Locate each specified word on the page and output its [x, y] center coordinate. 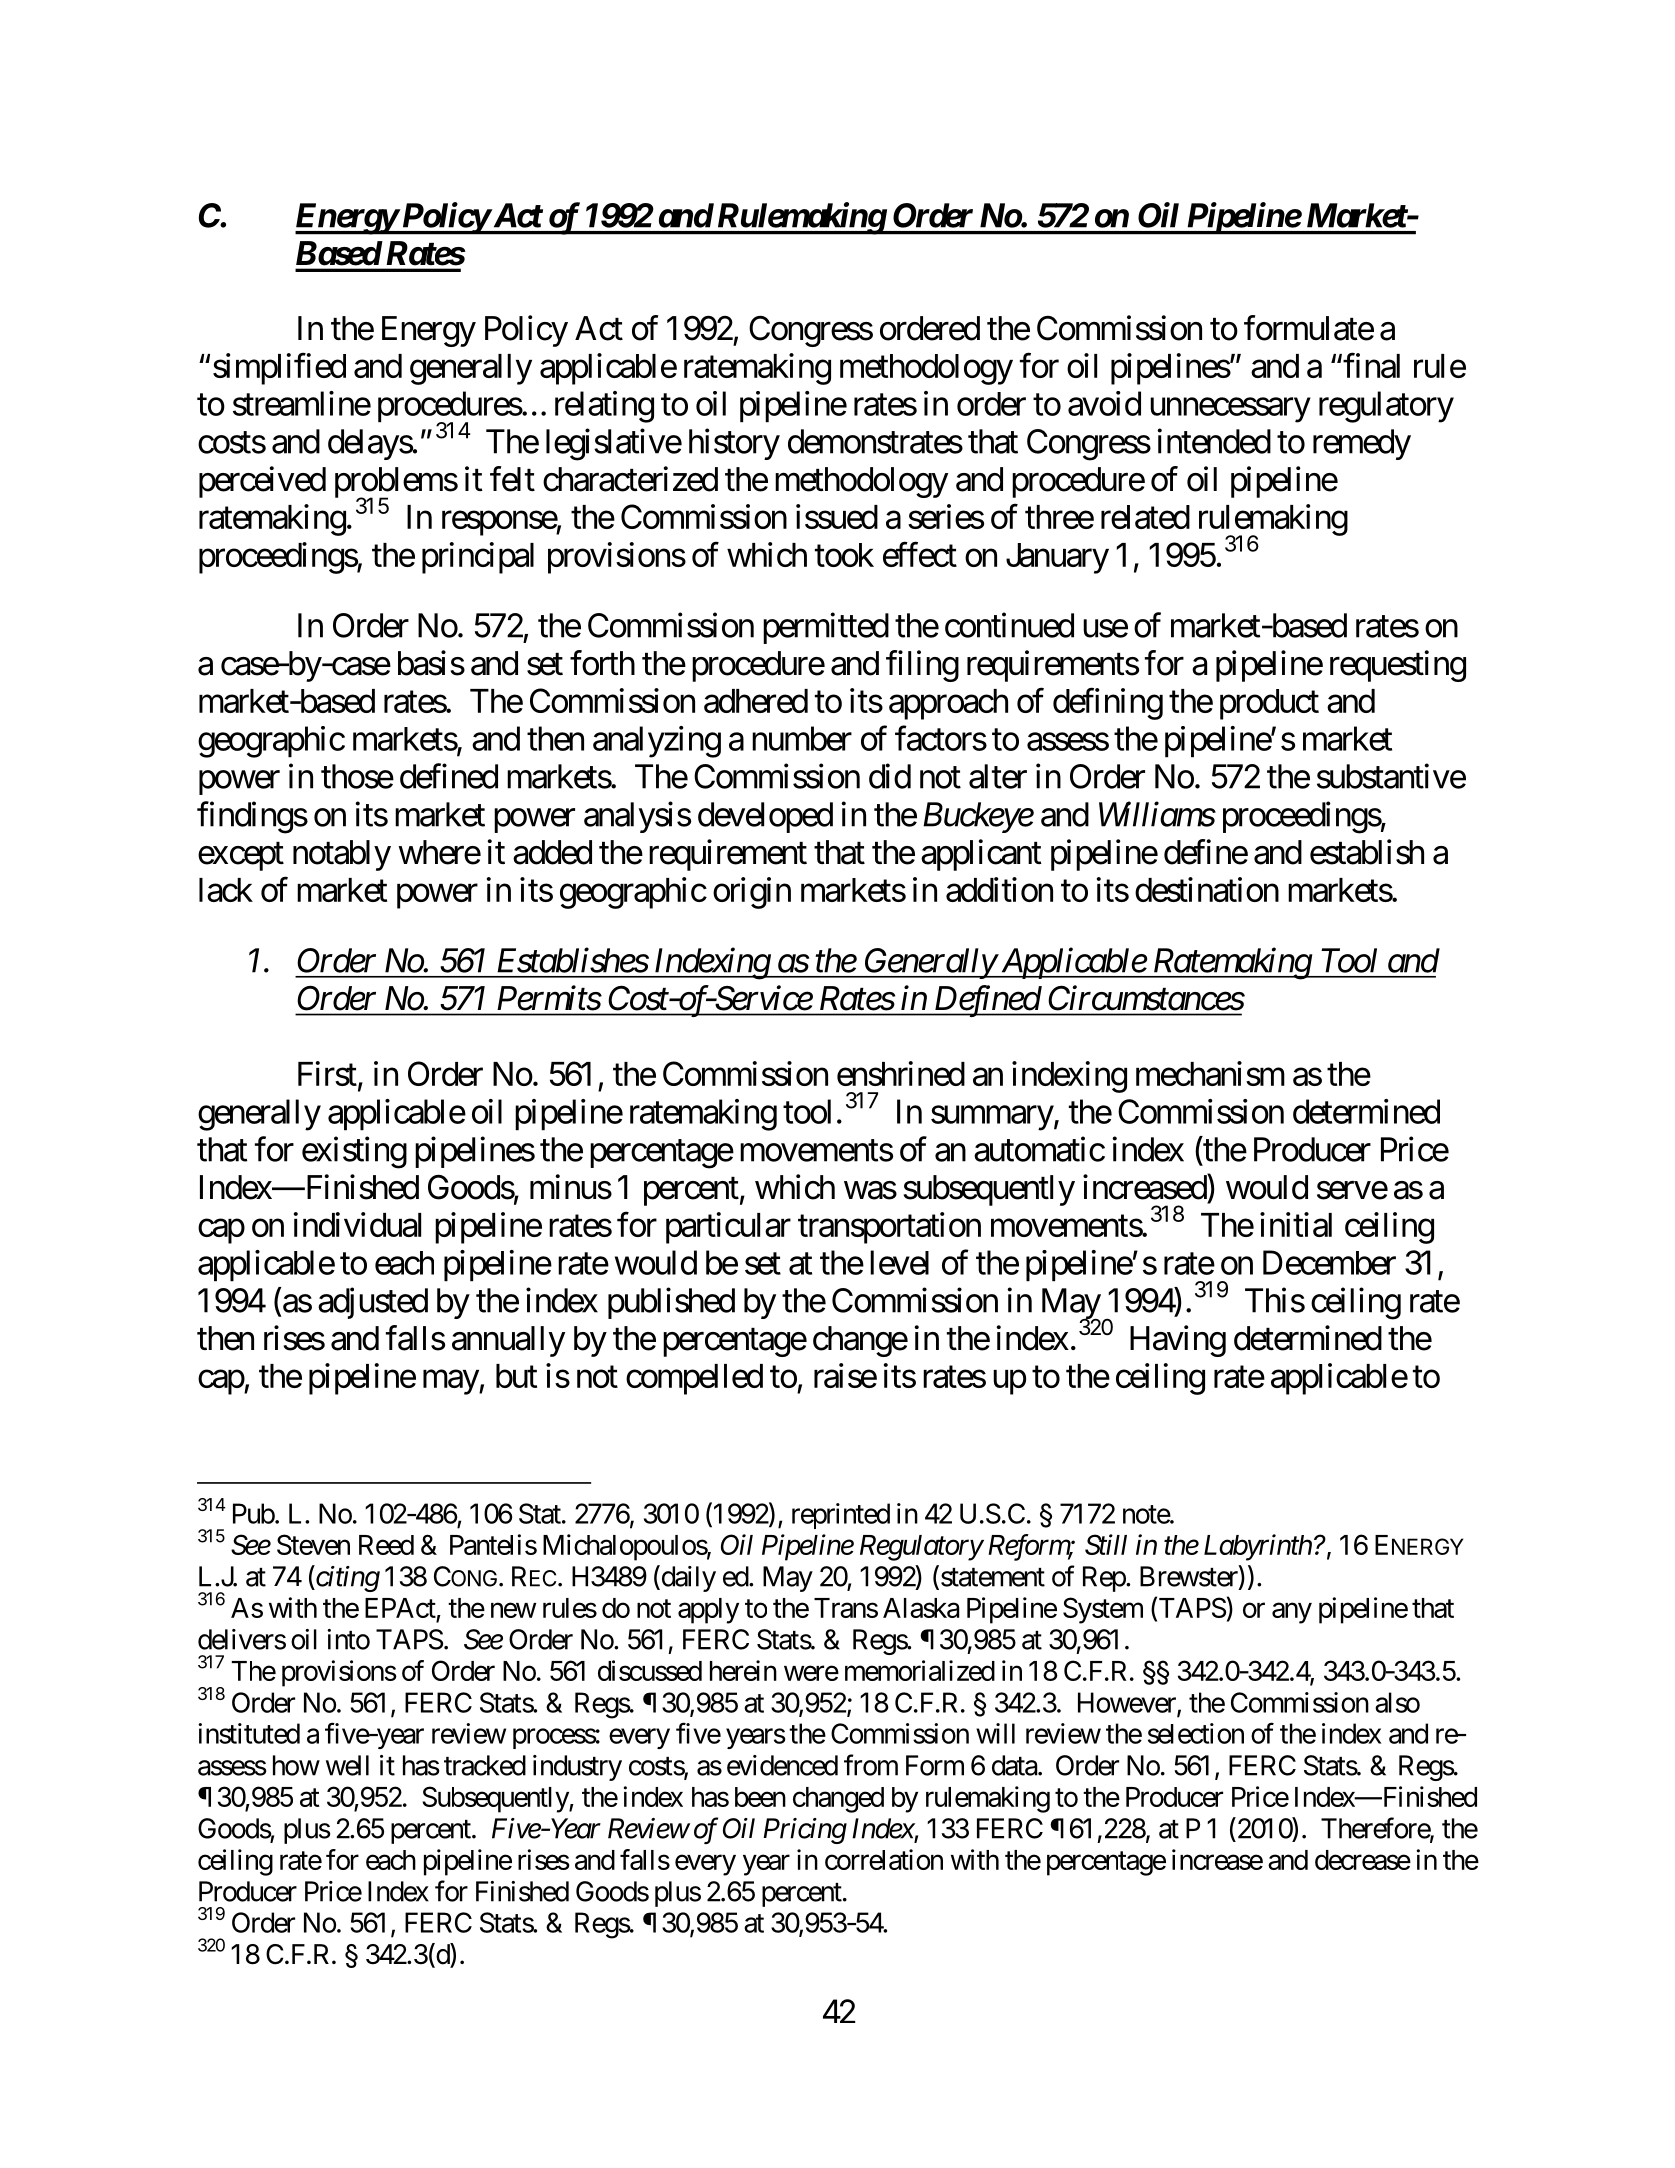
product [1269, 704]
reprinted [841, 1516]
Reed [386, 1545]
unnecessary [1230, 410]
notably [342, 855]
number [802, 738]
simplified [279, 369]
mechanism [1210, 1073]
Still [1106, 1544]
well [347, 1765]
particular [728, 1228]
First [327, 1073]
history [734, 444]
